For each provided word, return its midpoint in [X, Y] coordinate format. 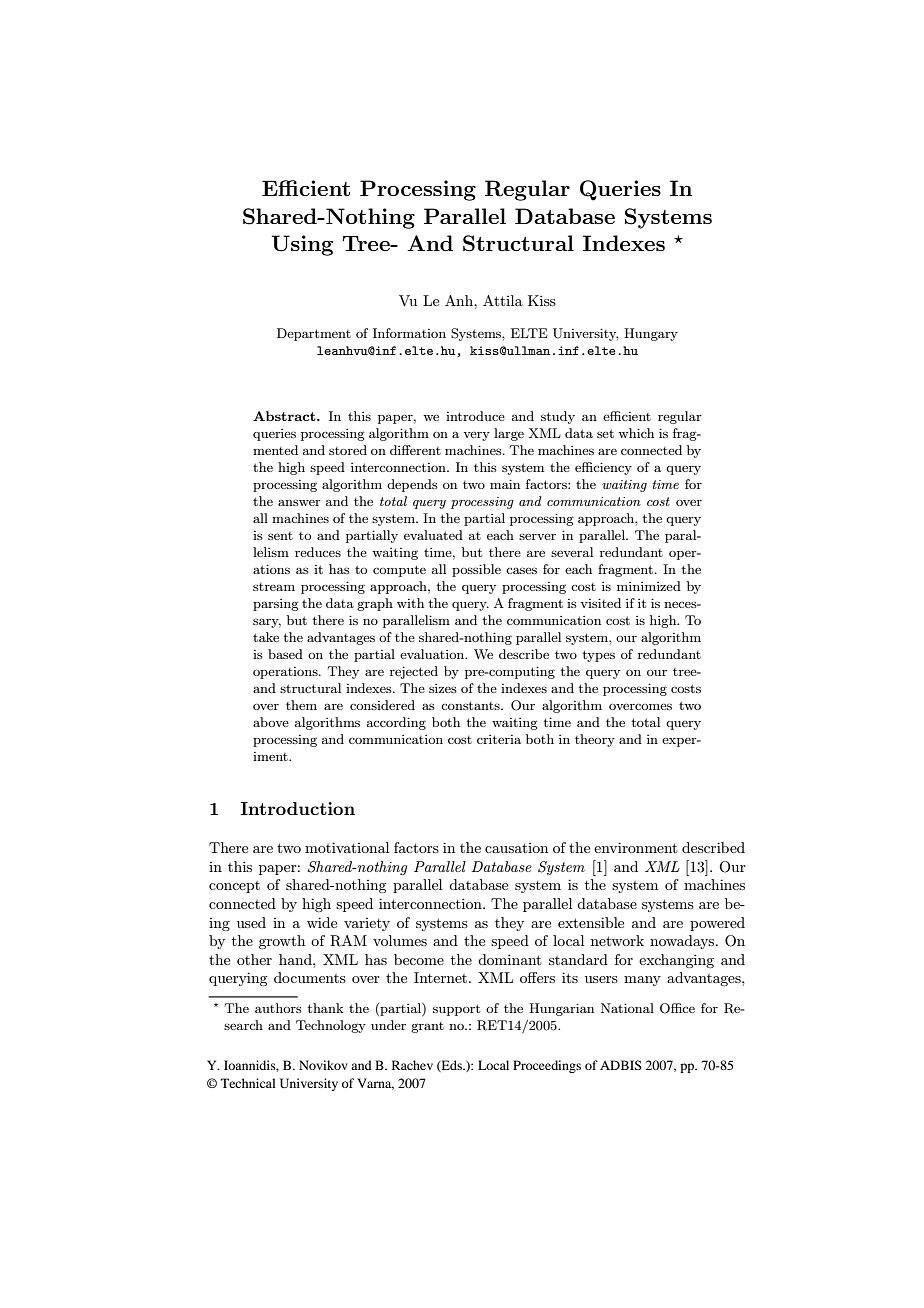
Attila [503, 300]
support [456, 1010]
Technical [248, 1083]
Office [677, 1008]
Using [302, 245]
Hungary [651, 334]
